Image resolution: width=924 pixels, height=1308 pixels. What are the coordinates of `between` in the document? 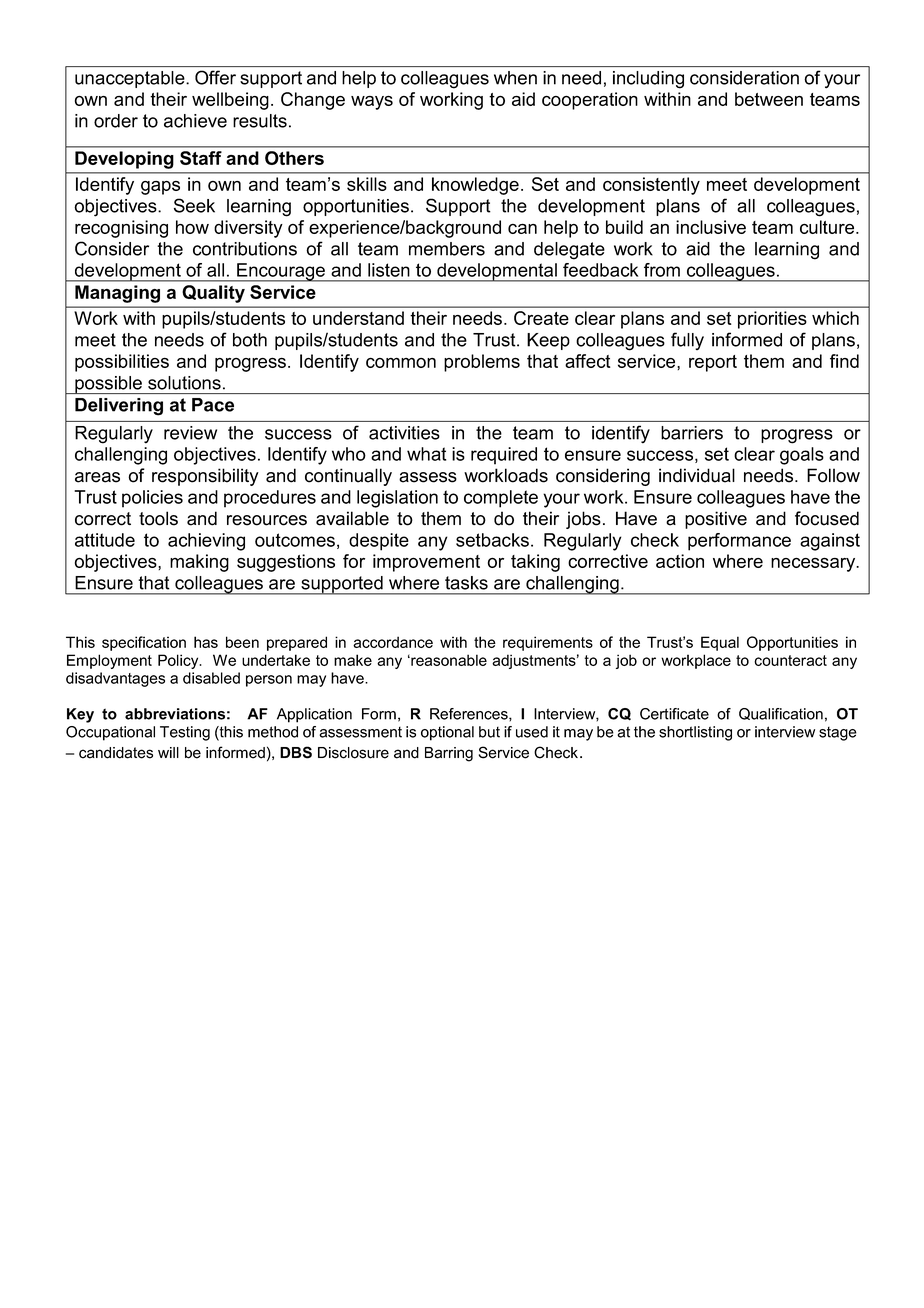 It's located at (769, 99).
